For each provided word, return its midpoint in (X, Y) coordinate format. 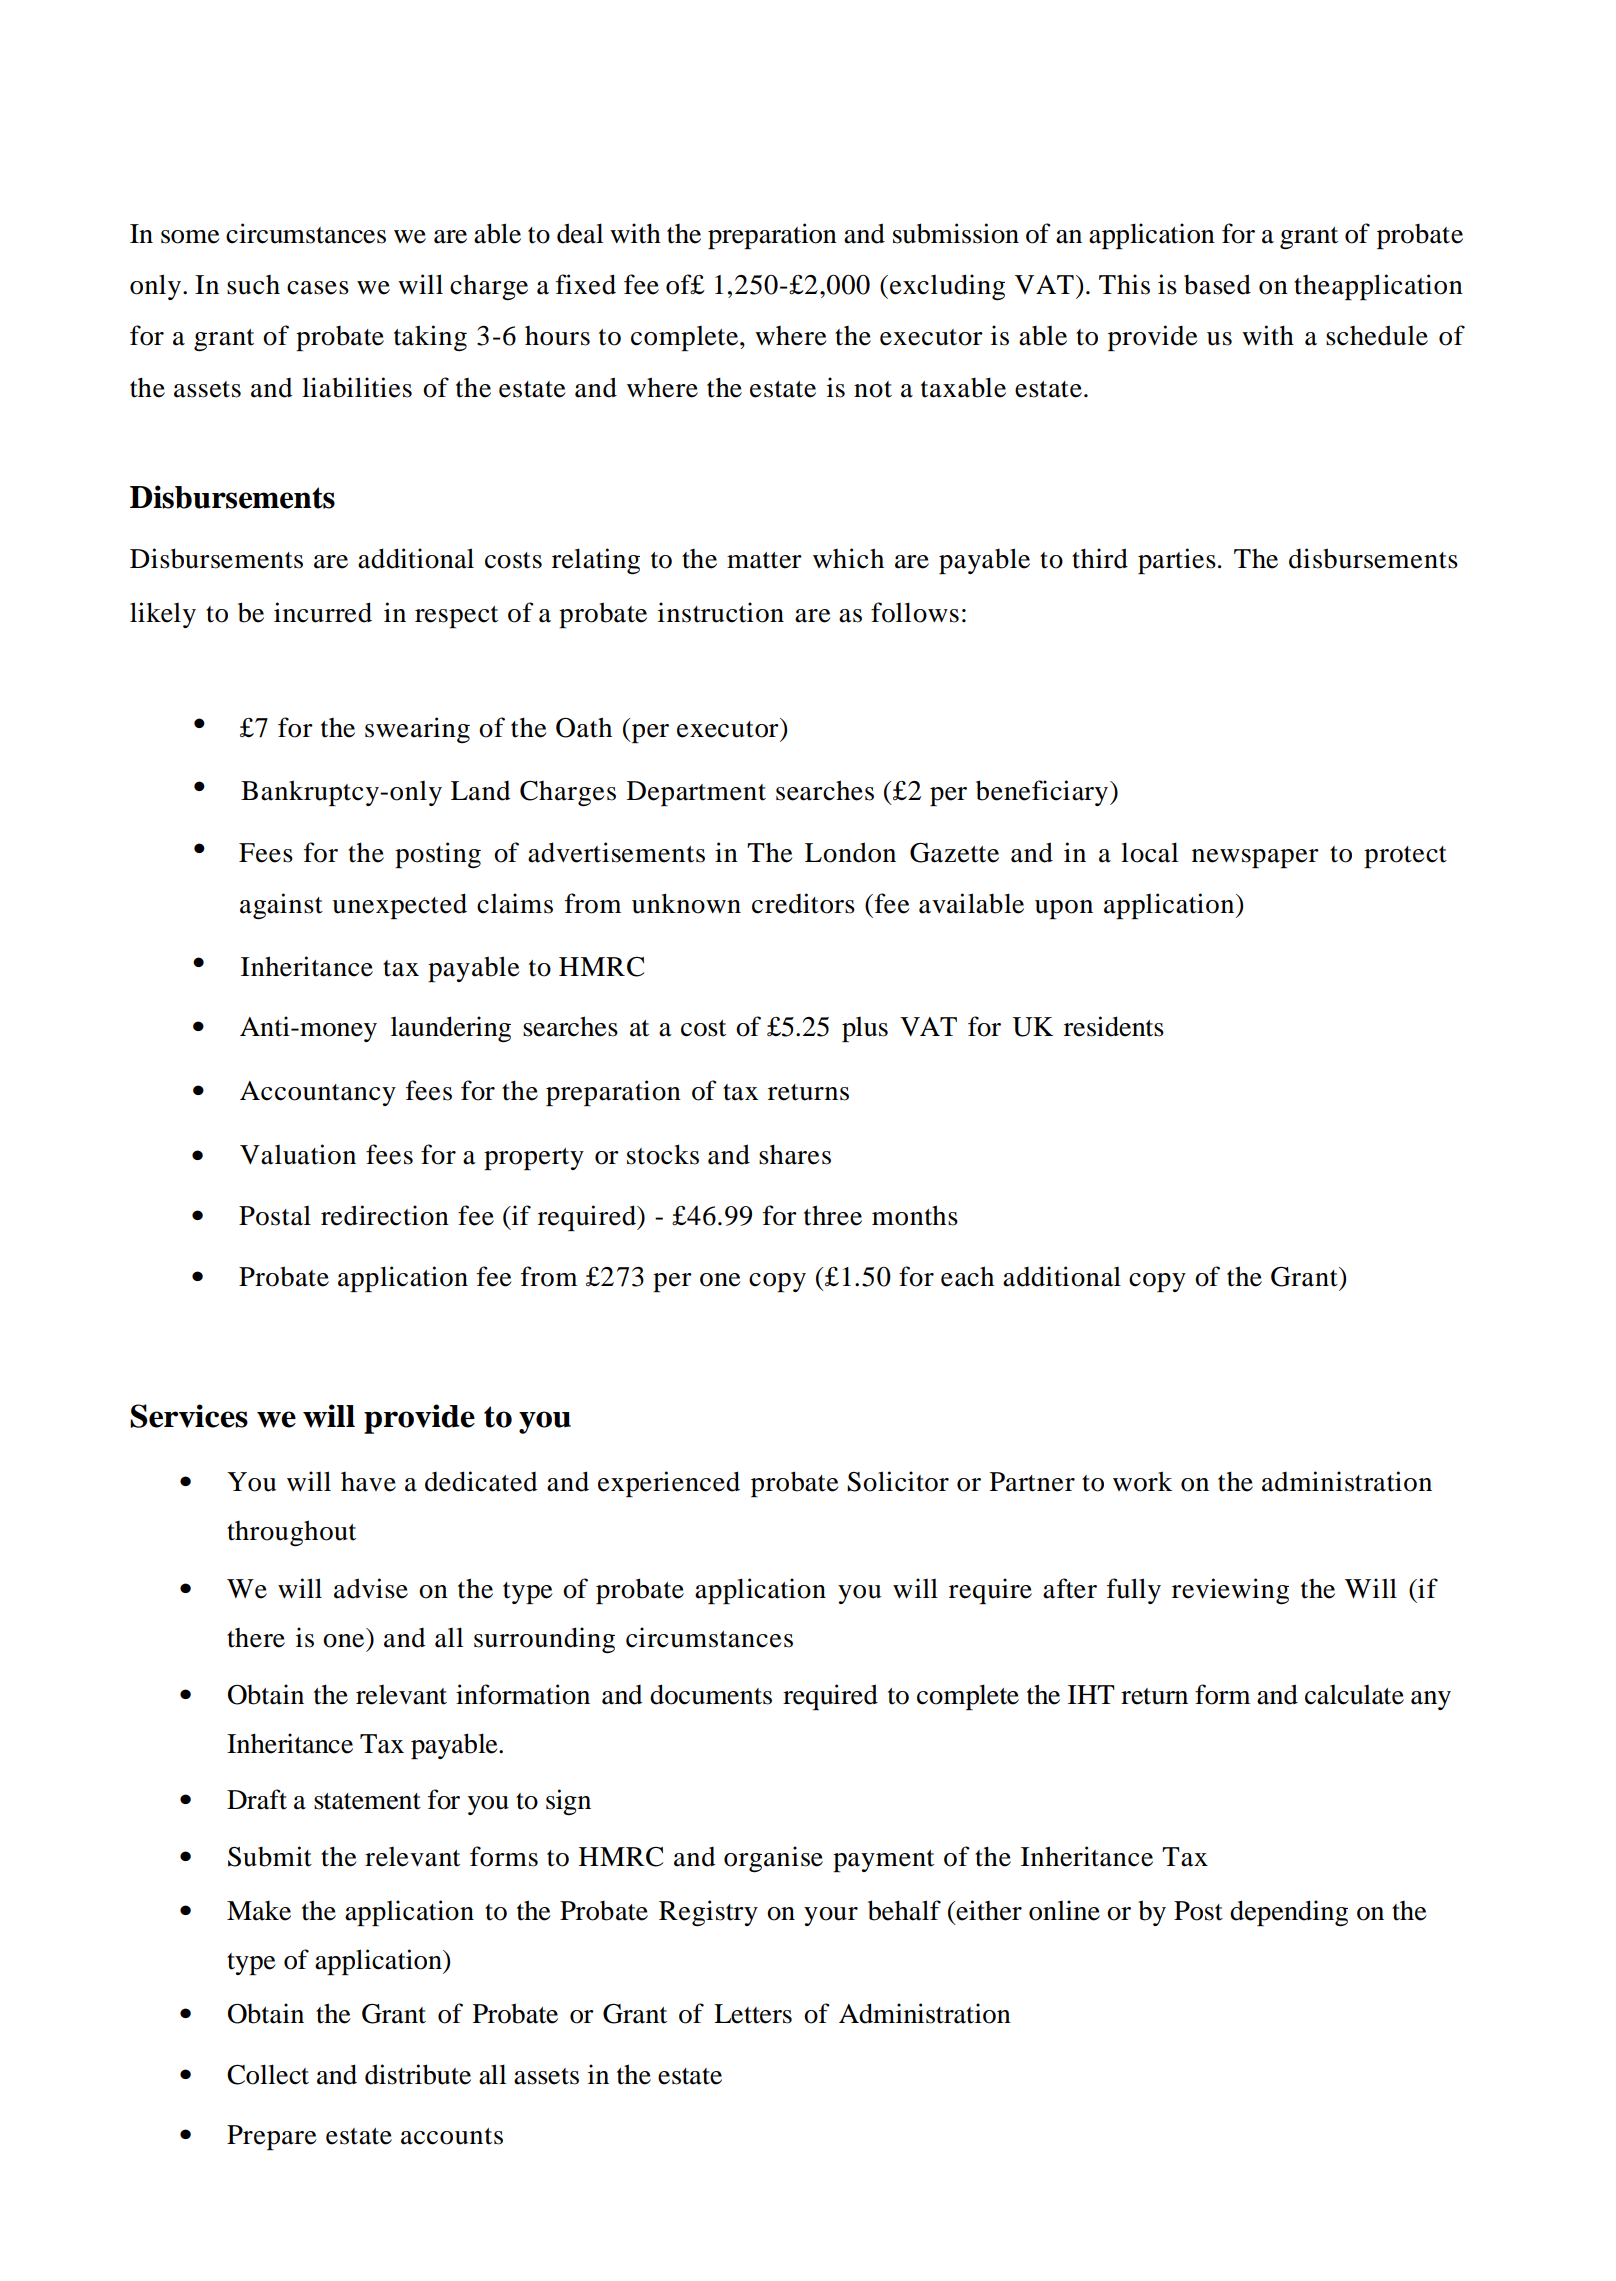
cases (318, 288)
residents (1114, 1026)
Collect (268, 2074)
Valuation (298, 1154)
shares (795, 1154)
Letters (753, 2014)
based (1217, 284)
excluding (947, 287)
